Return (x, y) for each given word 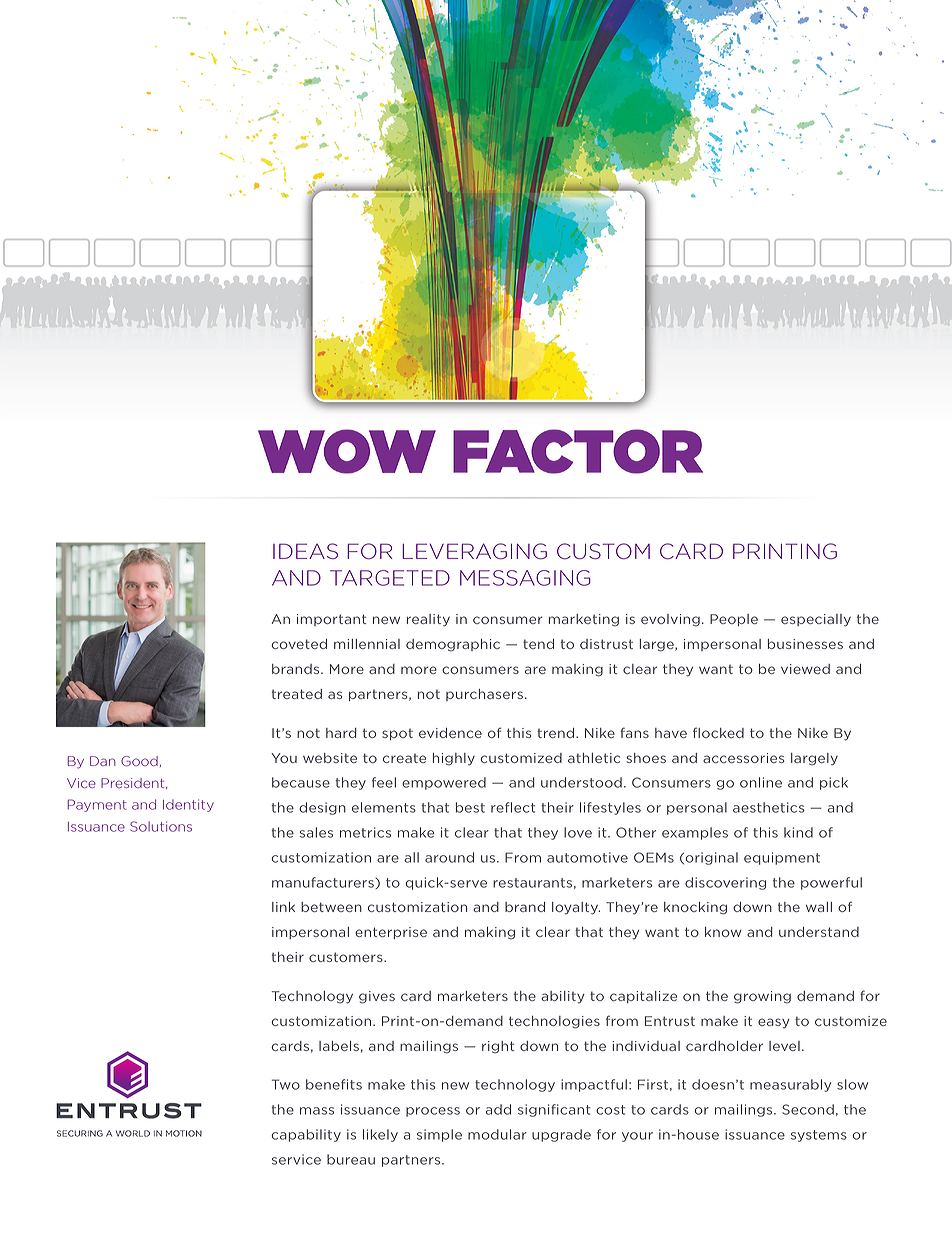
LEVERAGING (474, 551)
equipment (782, 858)
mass (317, 1111)
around (449, 857)
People (734, 620)
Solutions (161, 826)
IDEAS (305, 551)
